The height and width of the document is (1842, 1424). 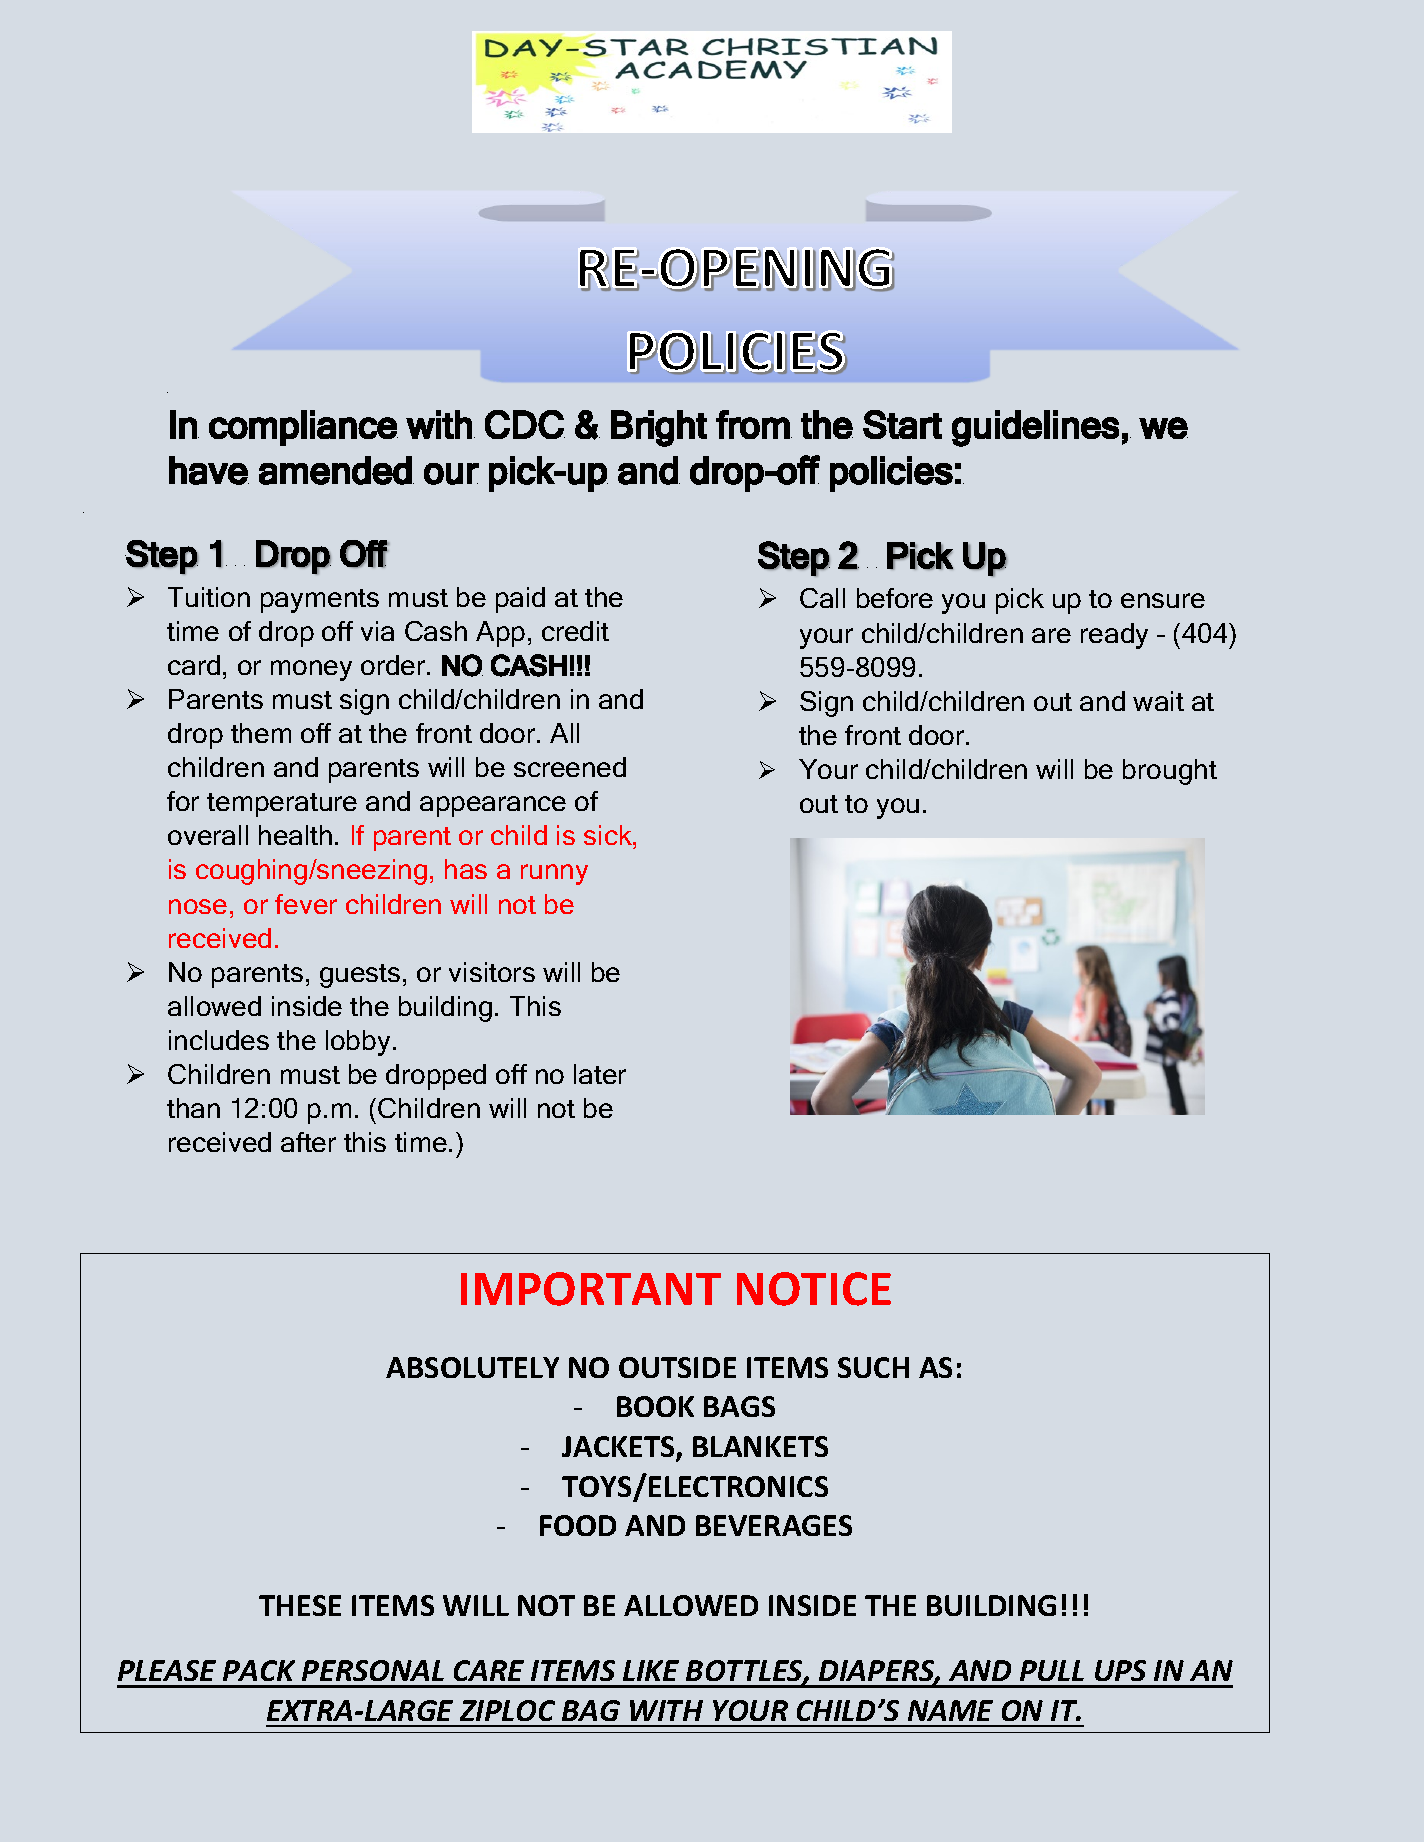 I want to click on ABSOLUTELY, so click(x=472, y=1367).
